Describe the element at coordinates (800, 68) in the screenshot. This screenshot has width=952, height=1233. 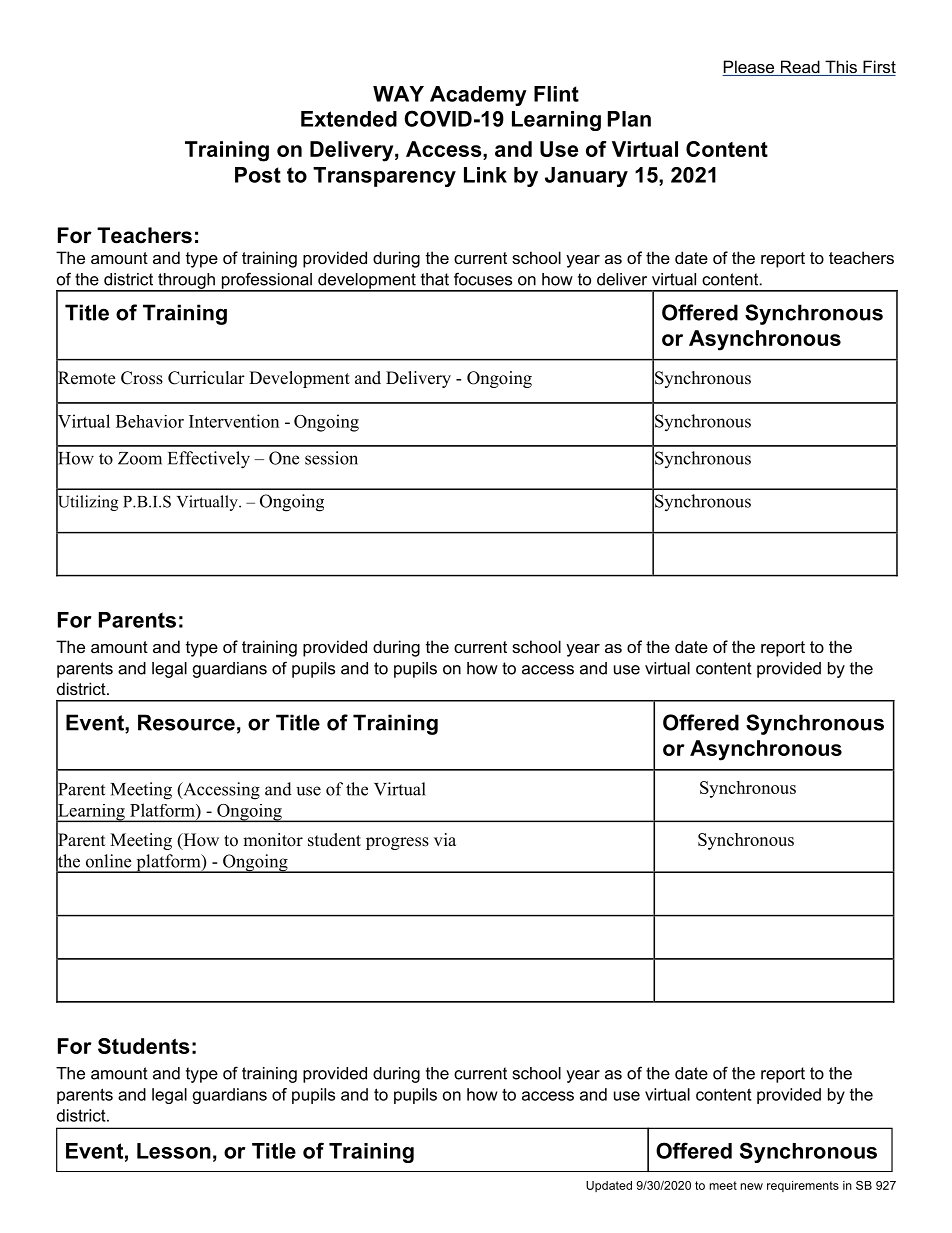
I see `Read` at that location.
